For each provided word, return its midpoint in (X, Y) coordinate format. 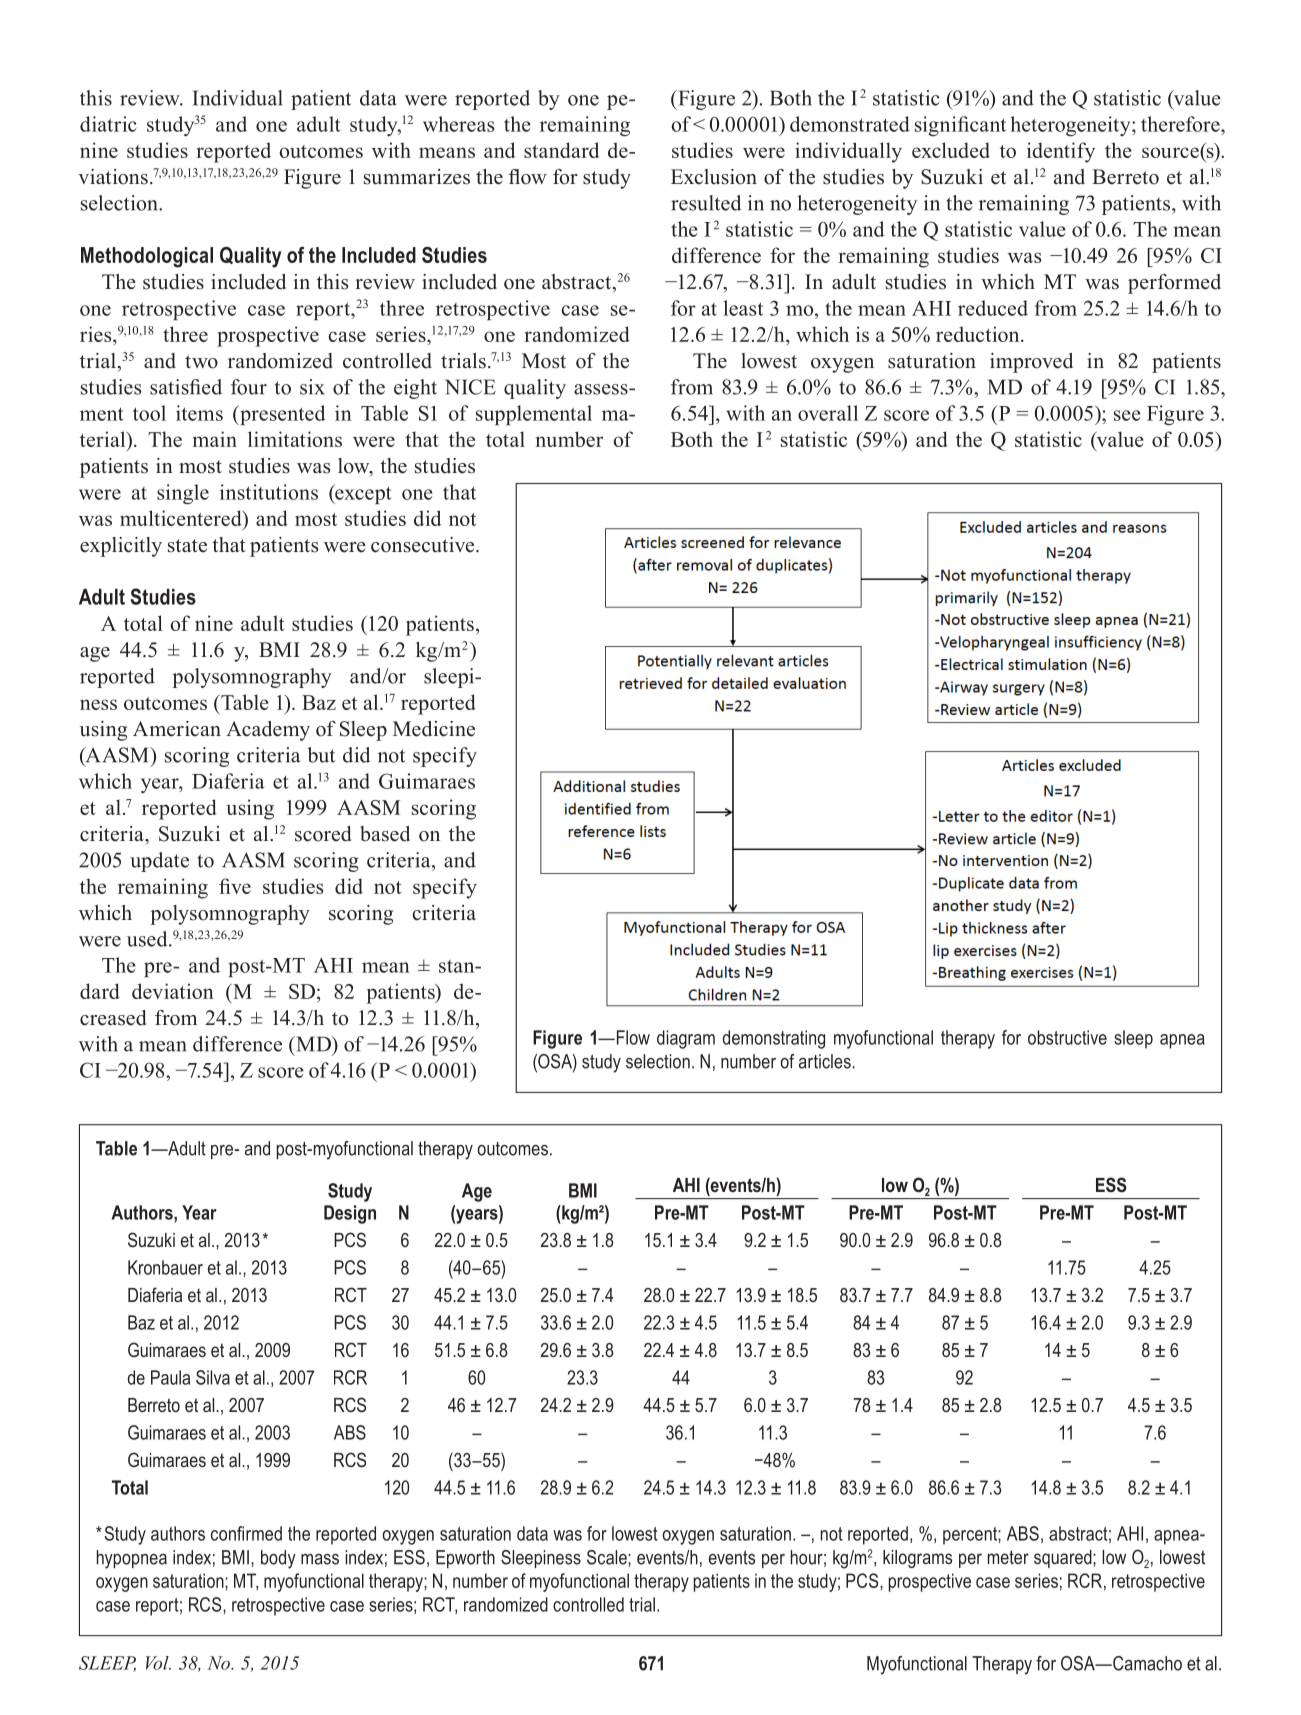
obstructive (1067, 1037)
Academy (268, 731)
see (1127, 415)
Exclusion (714, 177)
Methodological (147, 257)
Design (350, 1214)
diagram (686, 1039)
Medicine (434, 729)
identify (1061, 152)
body (278, 1559)
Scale (608, 1557)
